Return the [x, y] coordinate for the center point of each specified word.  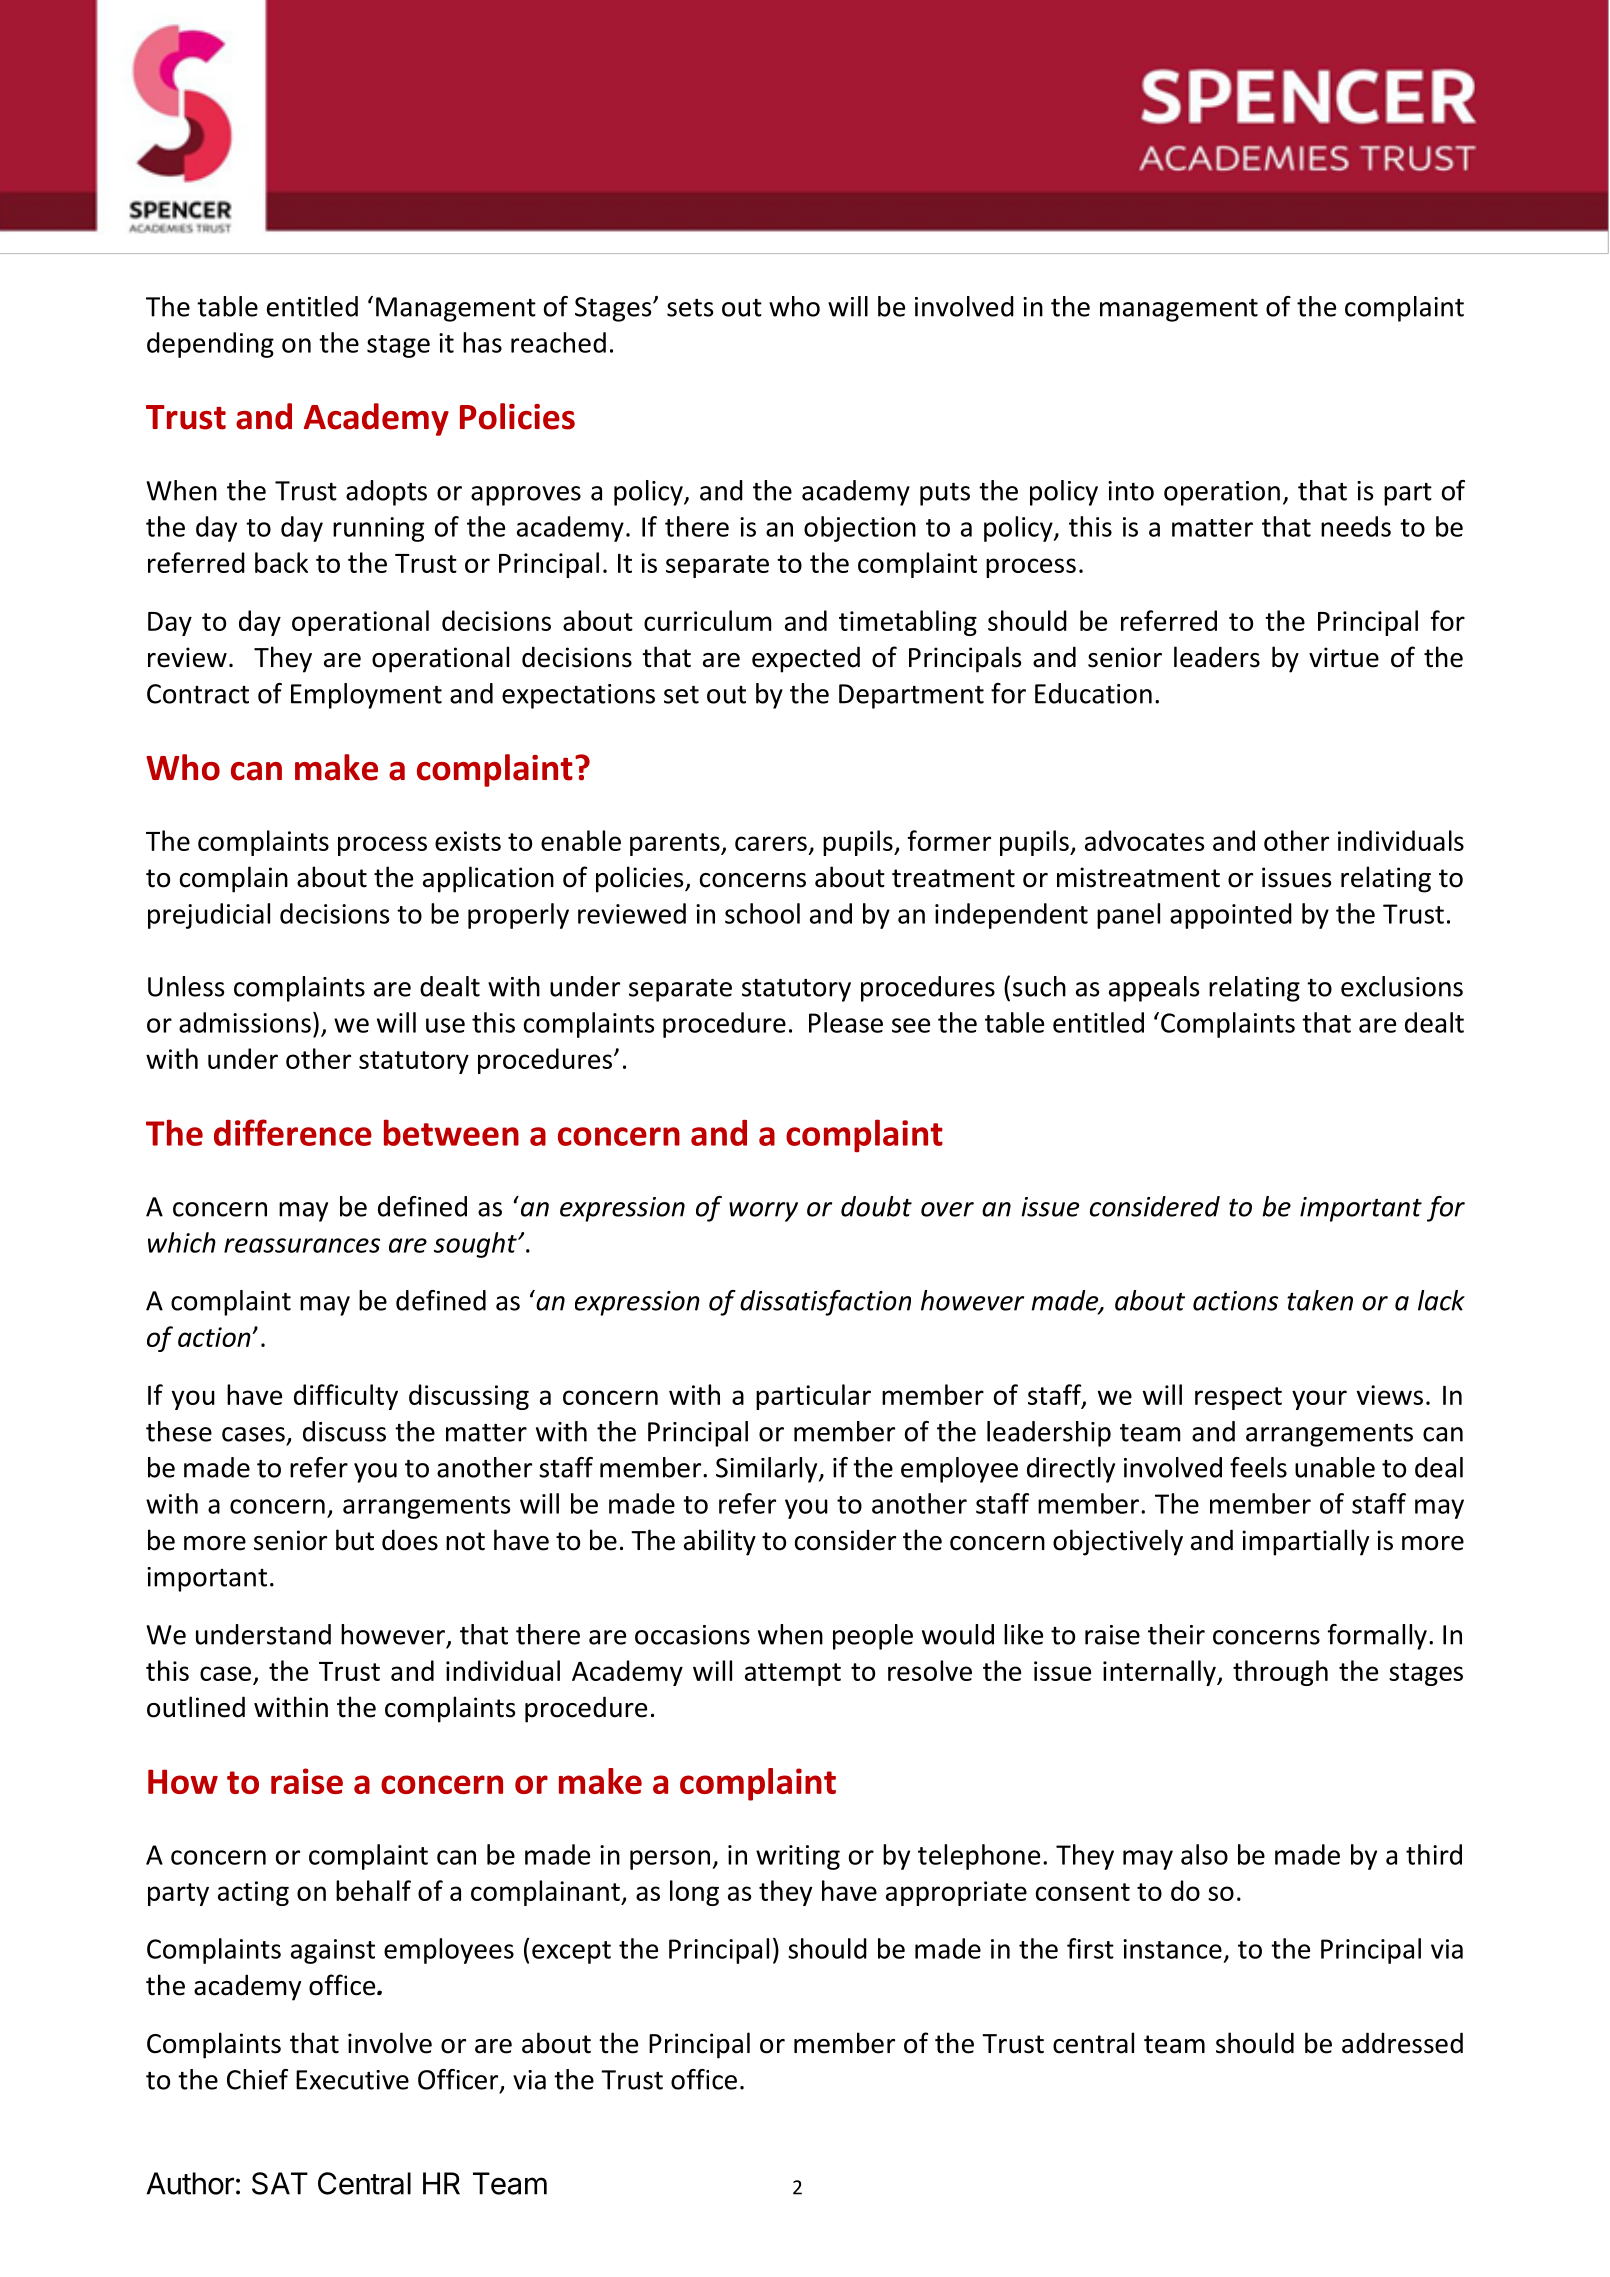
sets [690, 308]
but [355, 1540]
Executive [352, 2080]
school [762, 913]
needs [1356, 526]
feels [1258, 1467]
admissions [245, 1022]
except [571, 1952]
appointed [1231, 916]
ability [720, 1542]
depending [210, 345]
